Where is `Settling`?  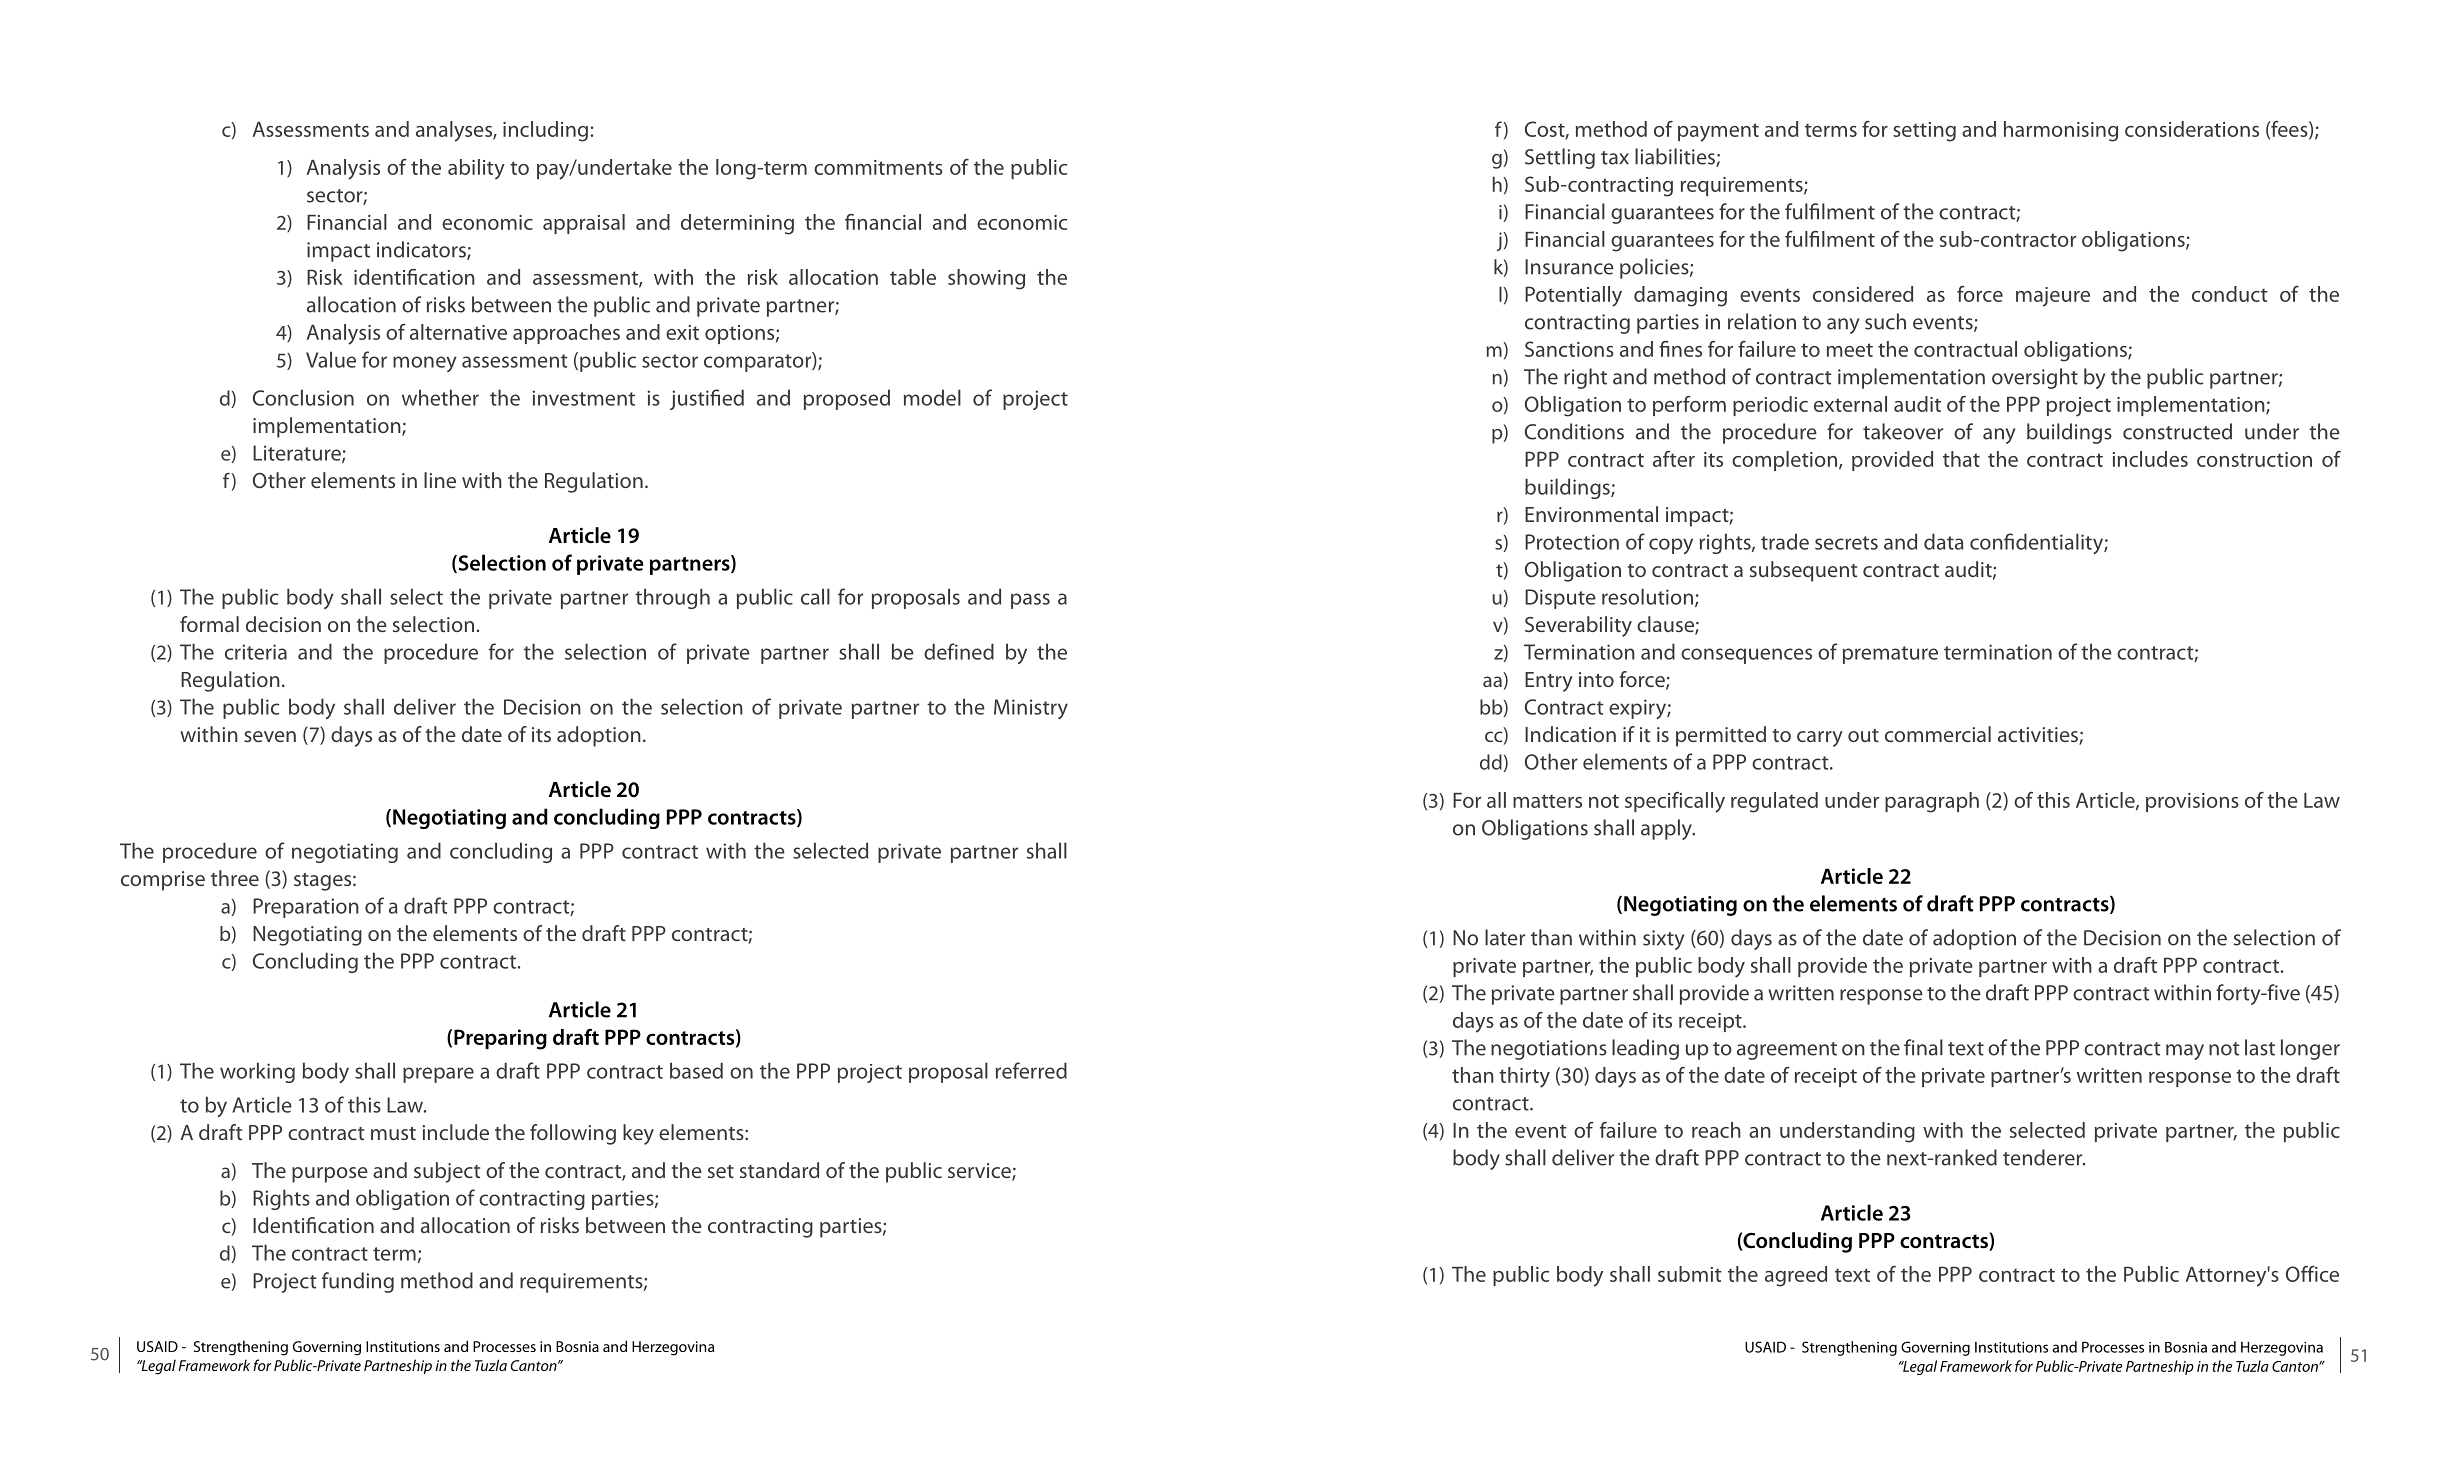
Settling is located at coordinates (1560, 158).
